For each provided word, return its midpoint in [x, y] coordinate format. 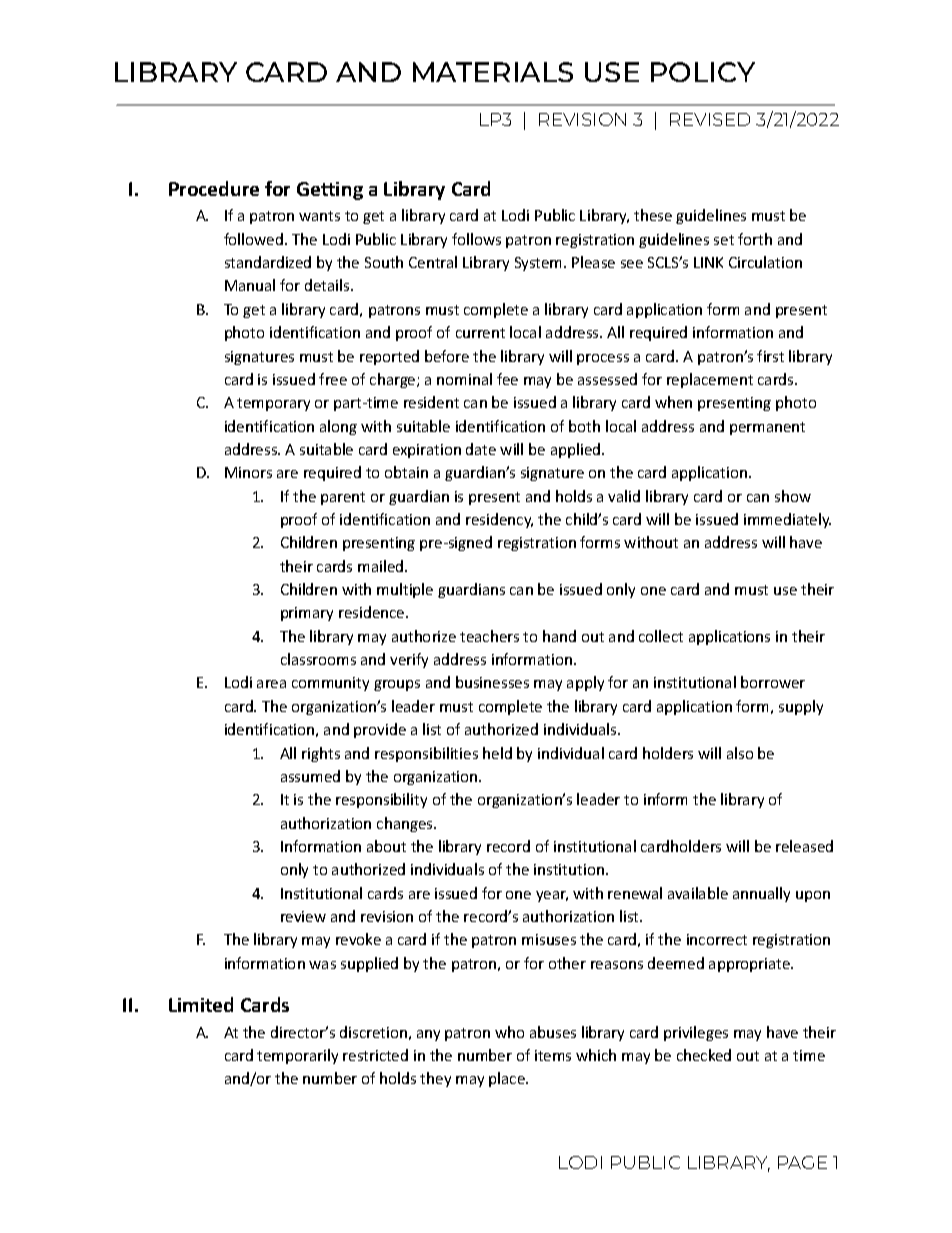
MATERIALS [493, 72]
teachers [489, 636]
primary [307, 614]
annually [761, 894]
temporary [273, 404]
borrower [773, 682]
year [552, 896]
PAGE [802, 1162]
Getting [330, 191]
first [770, 356]
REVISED [710, 119]
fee [507, 379]
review [303, 916]
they [435, 1079]
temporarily [297, 1056]
